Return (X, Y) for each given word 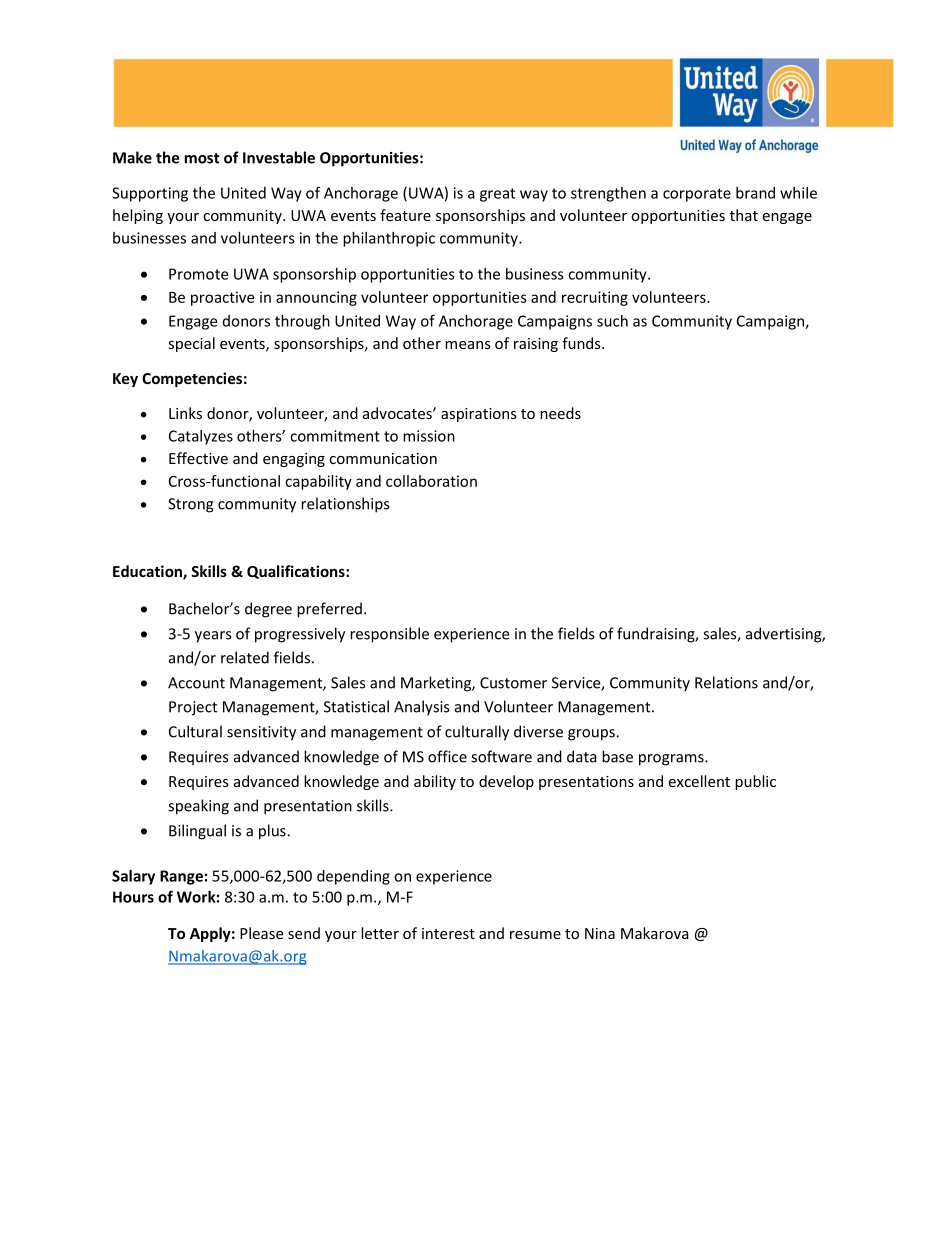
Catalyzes (201, 437)
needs (560, 413)
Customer (513, 683)
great (497, 195)
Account (196, 683)
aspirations (479, 415)
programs (672, 760)
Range (181, 877)
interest (448, 933)
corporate (697, 195)
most (202, 158)
